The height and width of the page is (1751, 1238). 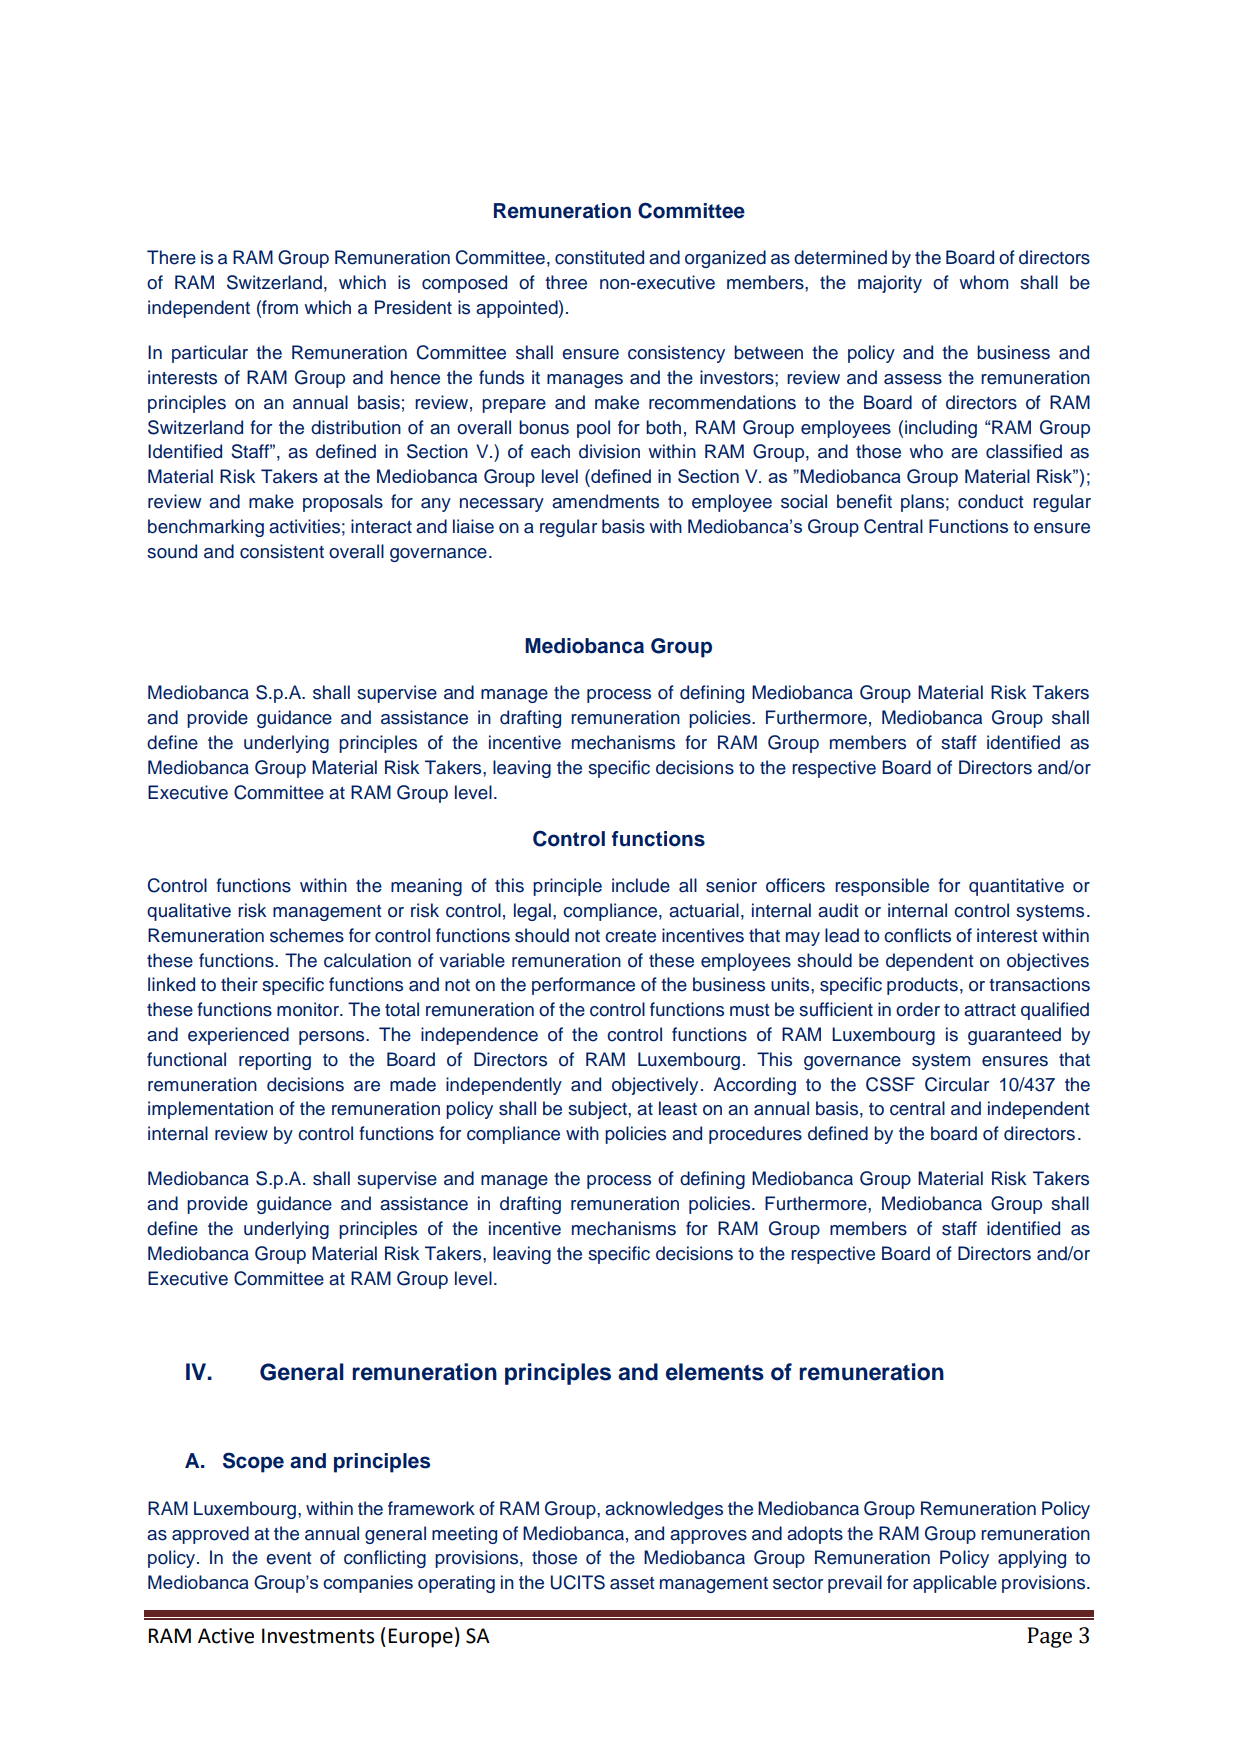 What do you see at coordinates (917, 935) in the page?
I see `conflicts` at bounding box center [917, 935].
